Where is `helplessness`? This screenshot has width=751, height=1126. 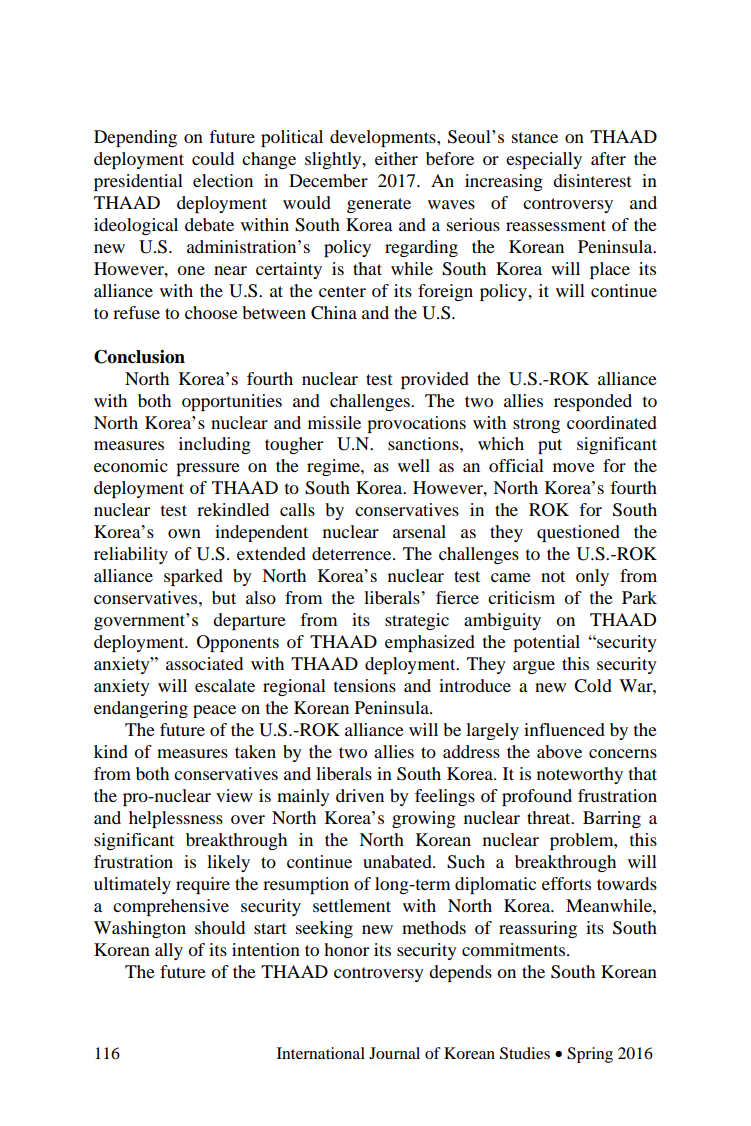 helplessness is located at coordinates (176, 819).
